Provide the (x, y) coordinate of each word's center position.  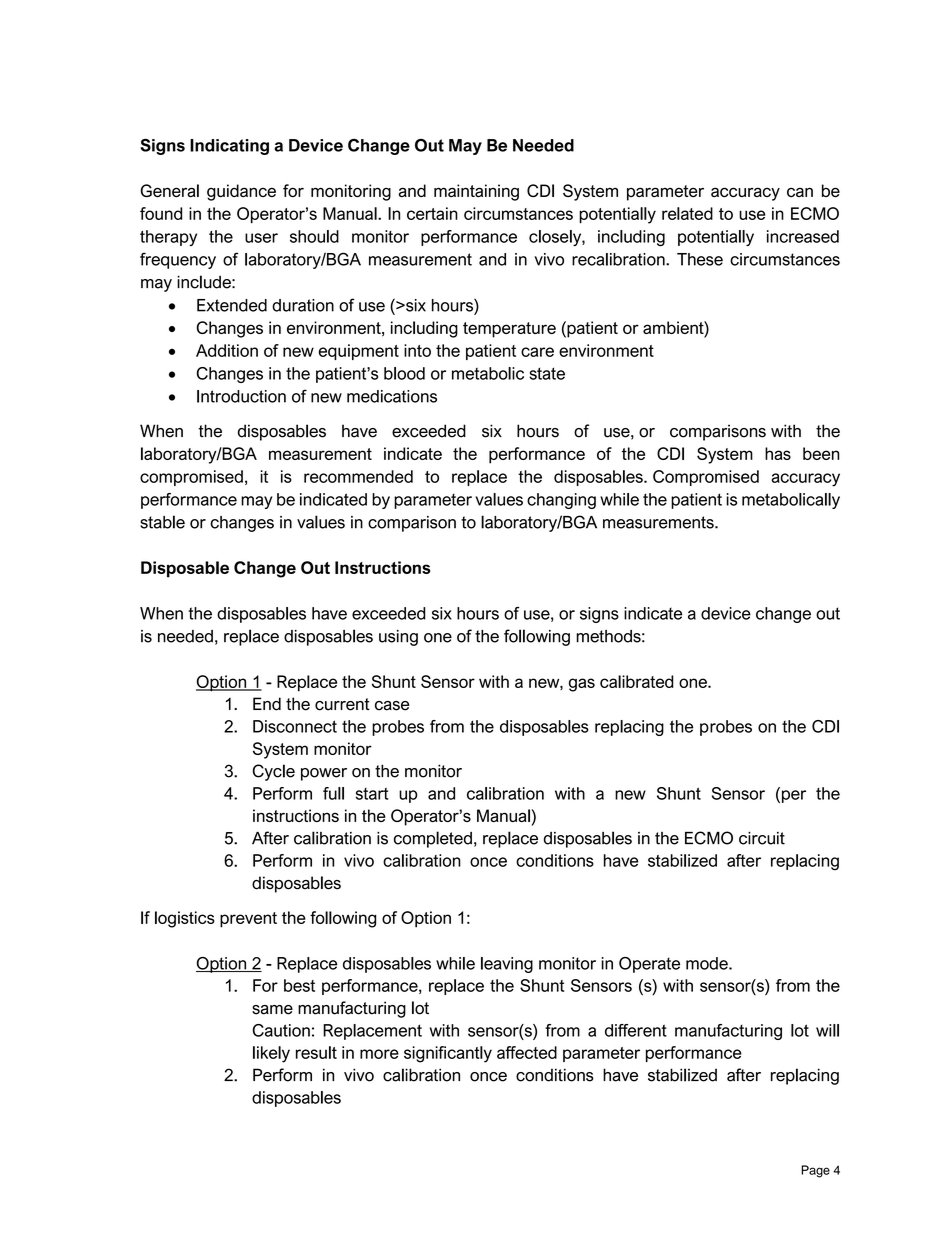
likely (271, 1054)
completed (433, 839)
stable (162, 522)
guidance (241, 192)
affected (527, 1052)
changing (561, 501)
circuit (762, 838)
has (778, 453)
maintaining (476, 192)
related (687, 213)
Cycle (274, 772)
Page (815, 1171)
